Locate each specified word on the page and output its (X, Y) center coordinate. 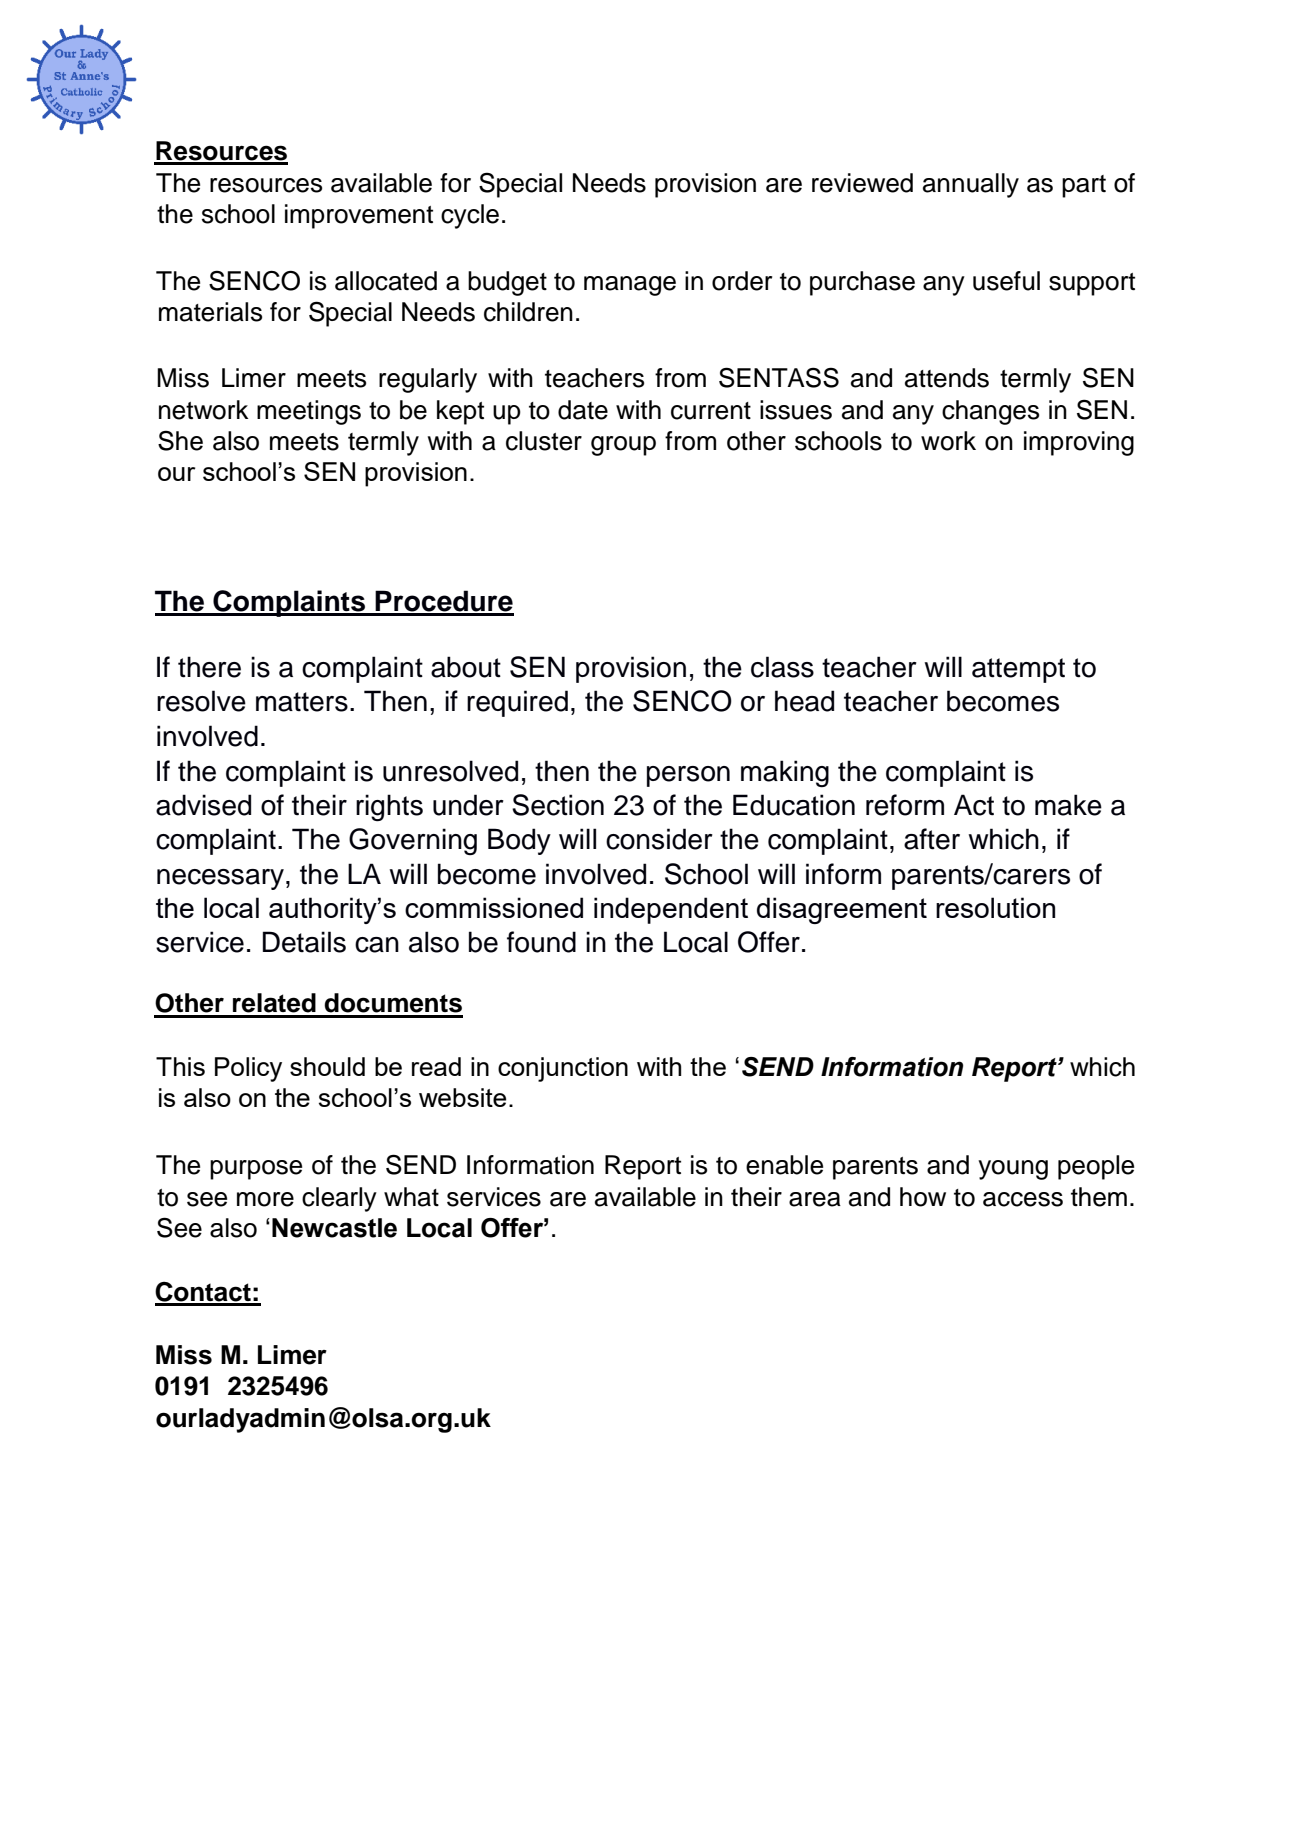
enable (784, 1165)
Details (304, 942)
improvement (359, 216)
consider (659, 839)
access (1023, 1199)
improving (1079, 443)
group (623, 446)
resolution (995, 907)
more (265, 1199)
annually (971, 185)
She (180, 440)
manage (630, 286)
